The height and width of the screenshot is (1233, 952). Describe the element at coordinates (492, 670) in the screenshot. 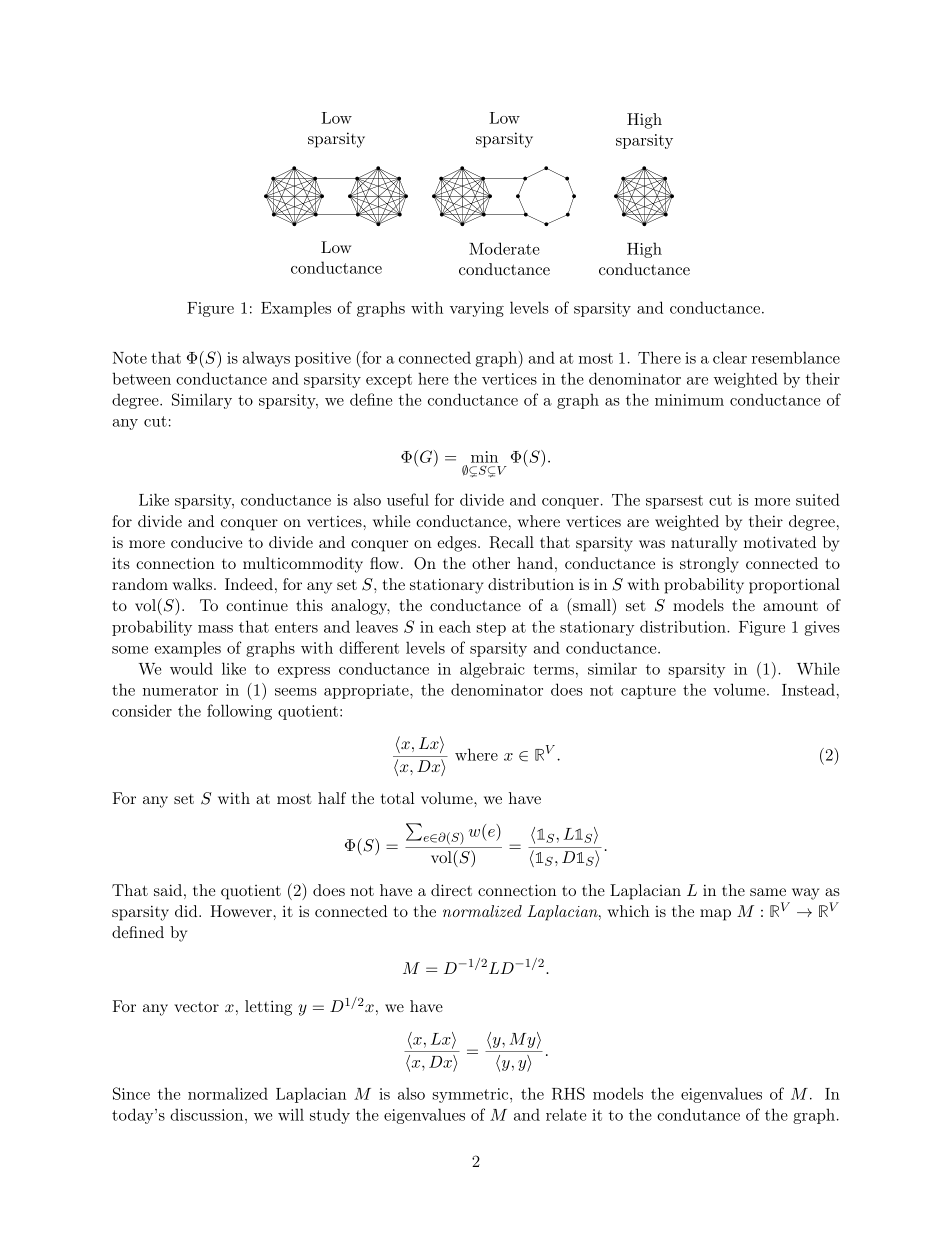

I see `algebraic` at that location.
